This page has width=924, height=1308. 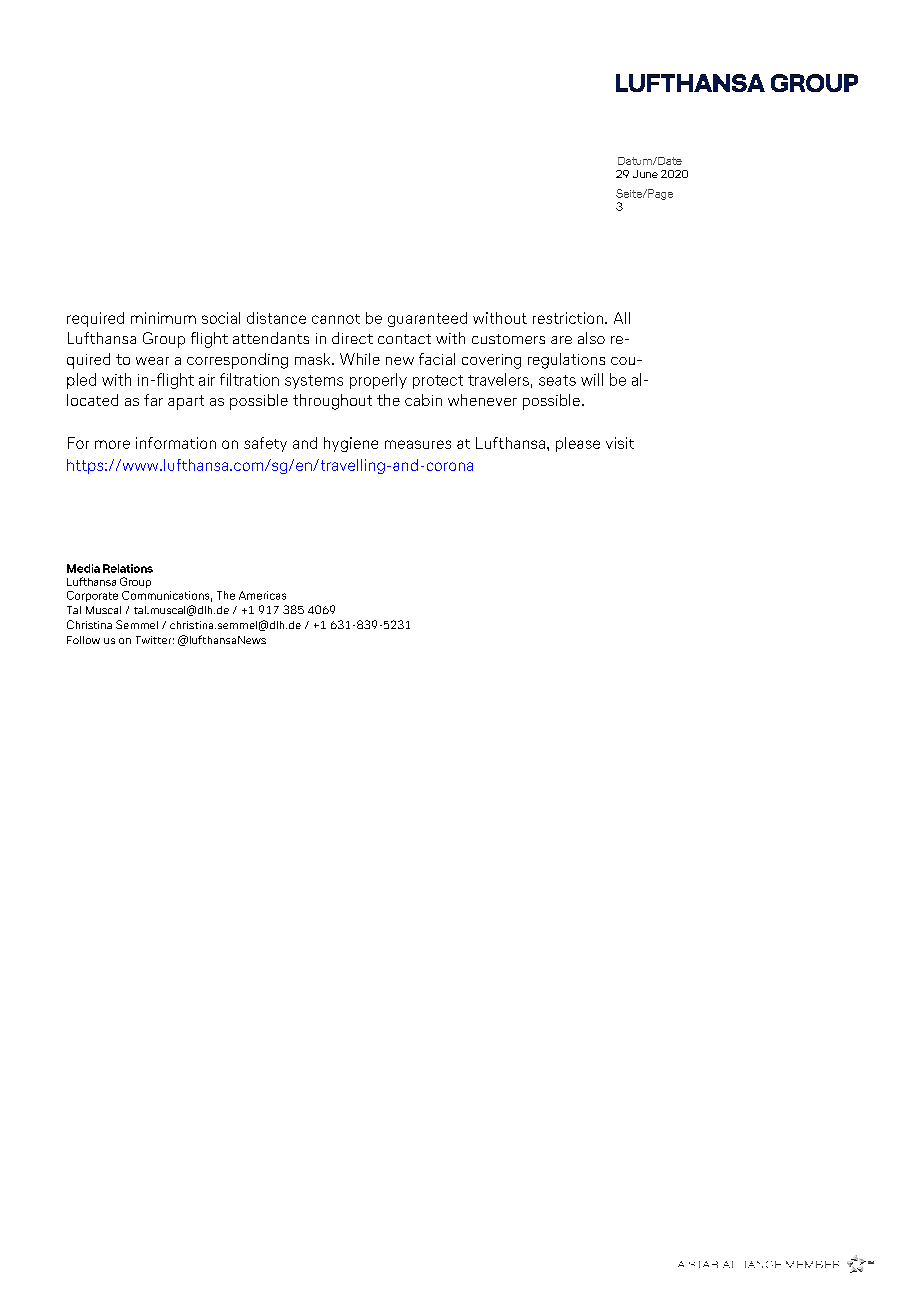 What do you see at coordinates (578, 444) in the page?
I see `please` at bounding box center [578, 444].
